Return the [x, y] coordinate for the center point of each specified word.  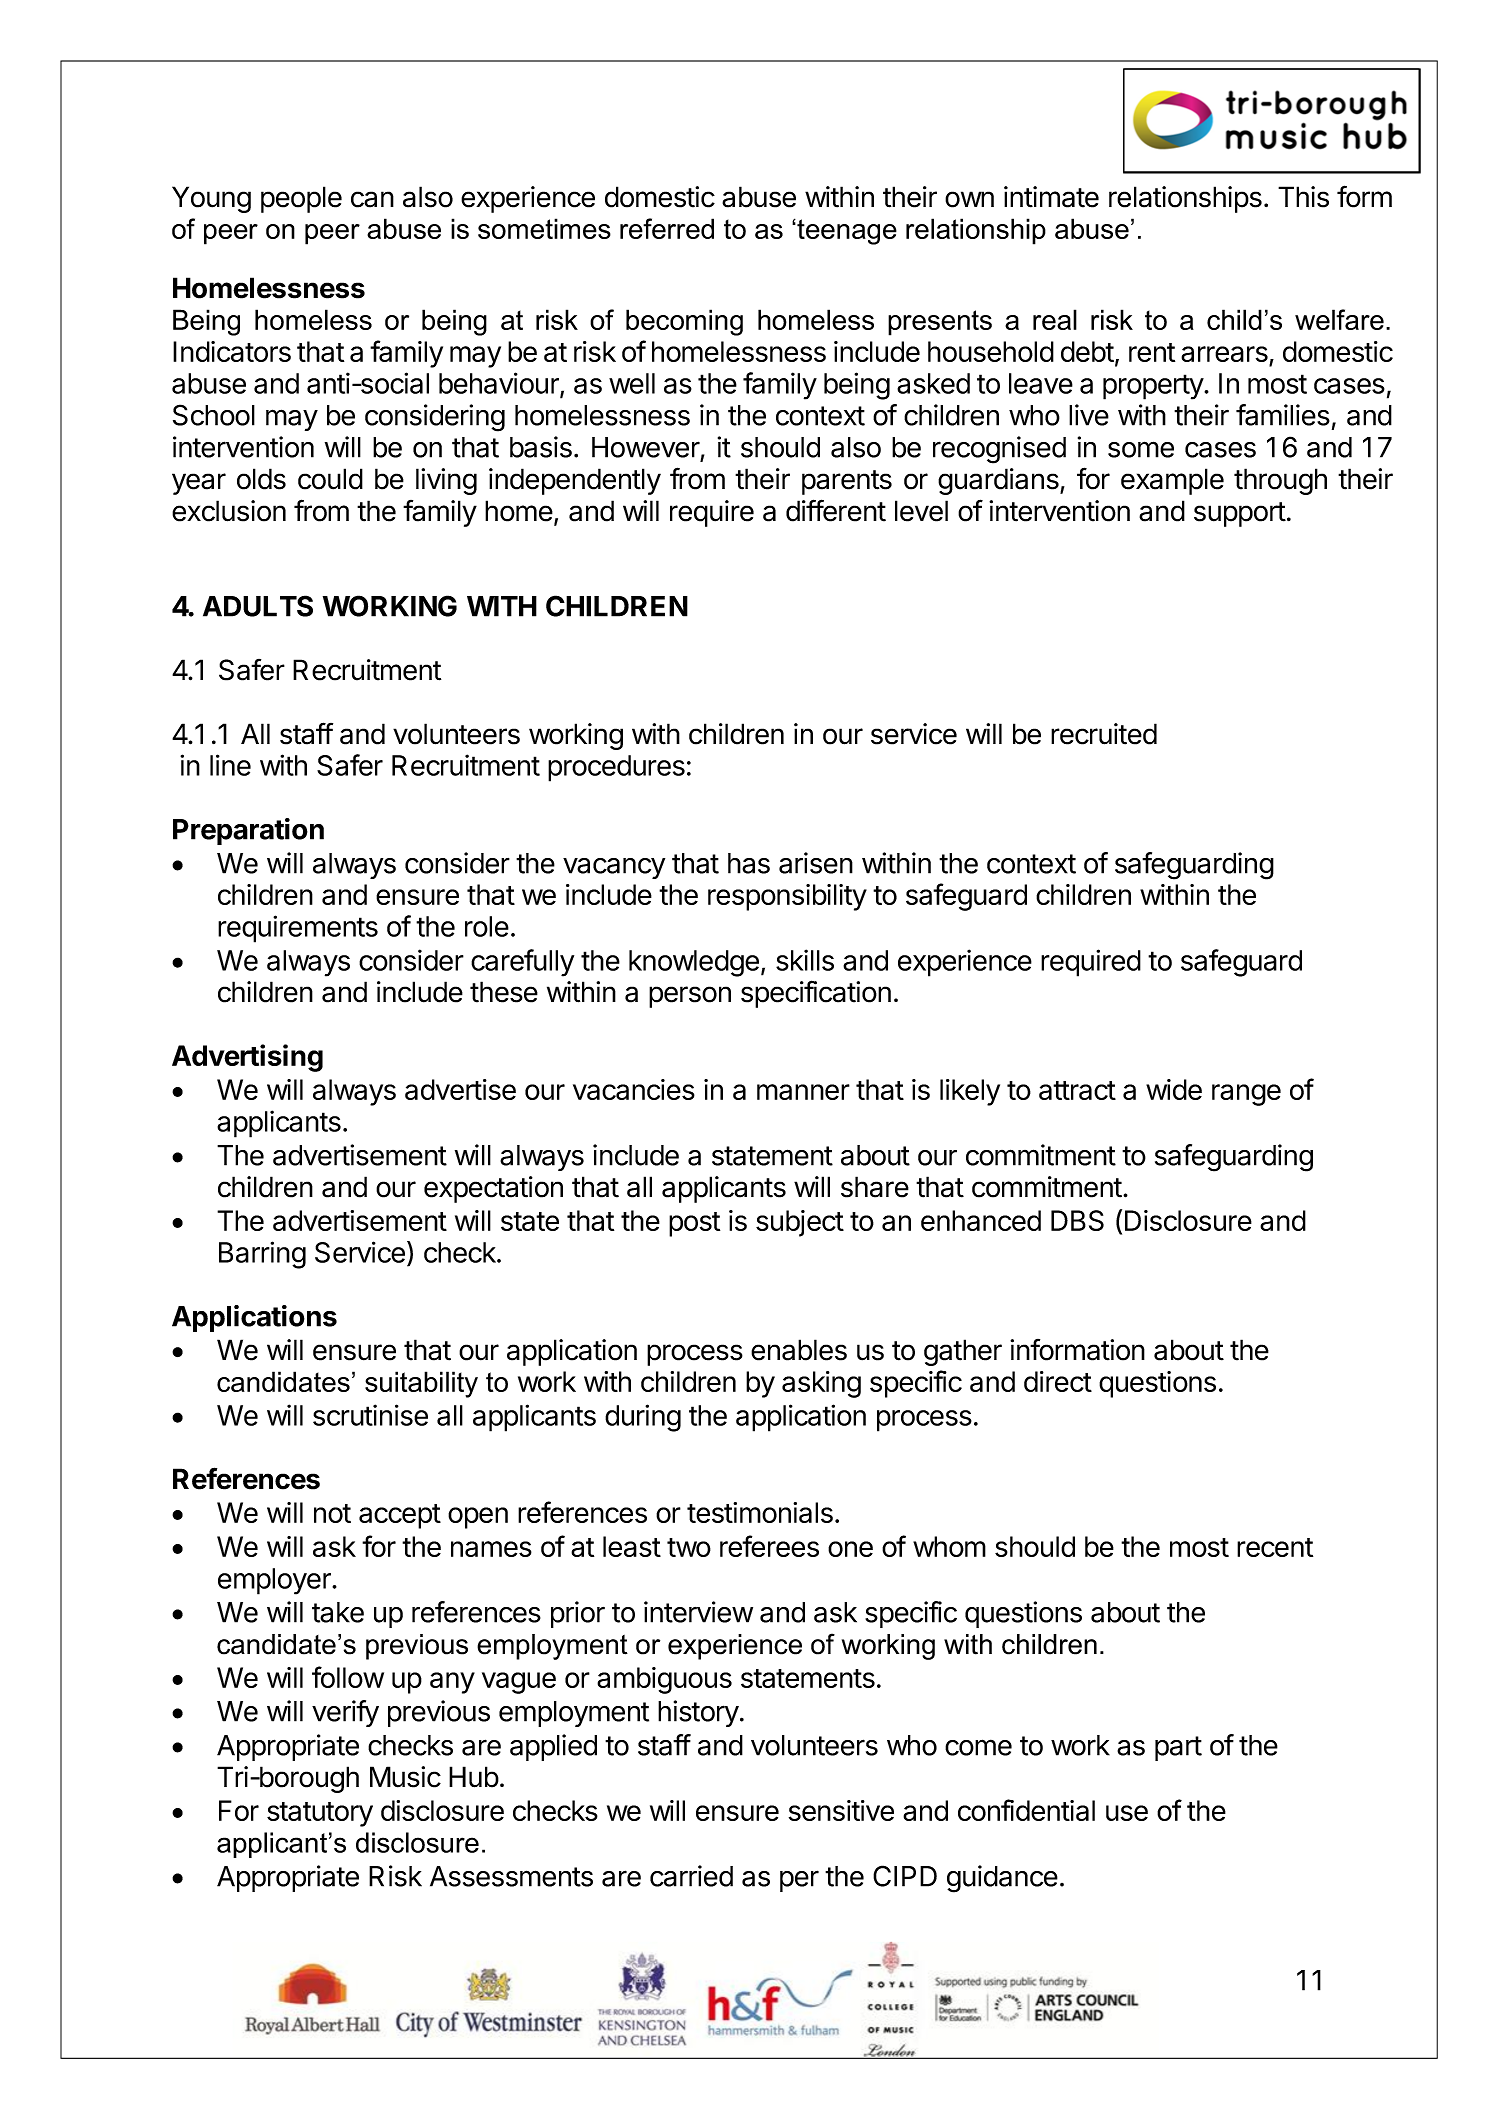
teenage [846, 232]
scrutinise [370, 1415]
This [1303, 197]
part [1178, 1748]
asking [821, 1384]
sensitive [841, 1810]
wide [1174, 1089]
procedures [616, 768]
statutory [320, 1814]
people [301, 199]
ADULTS [258, 606]
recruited [1104, 734]
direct [1058, 1381]
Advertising [247, 1058]
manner [803, 1092]
